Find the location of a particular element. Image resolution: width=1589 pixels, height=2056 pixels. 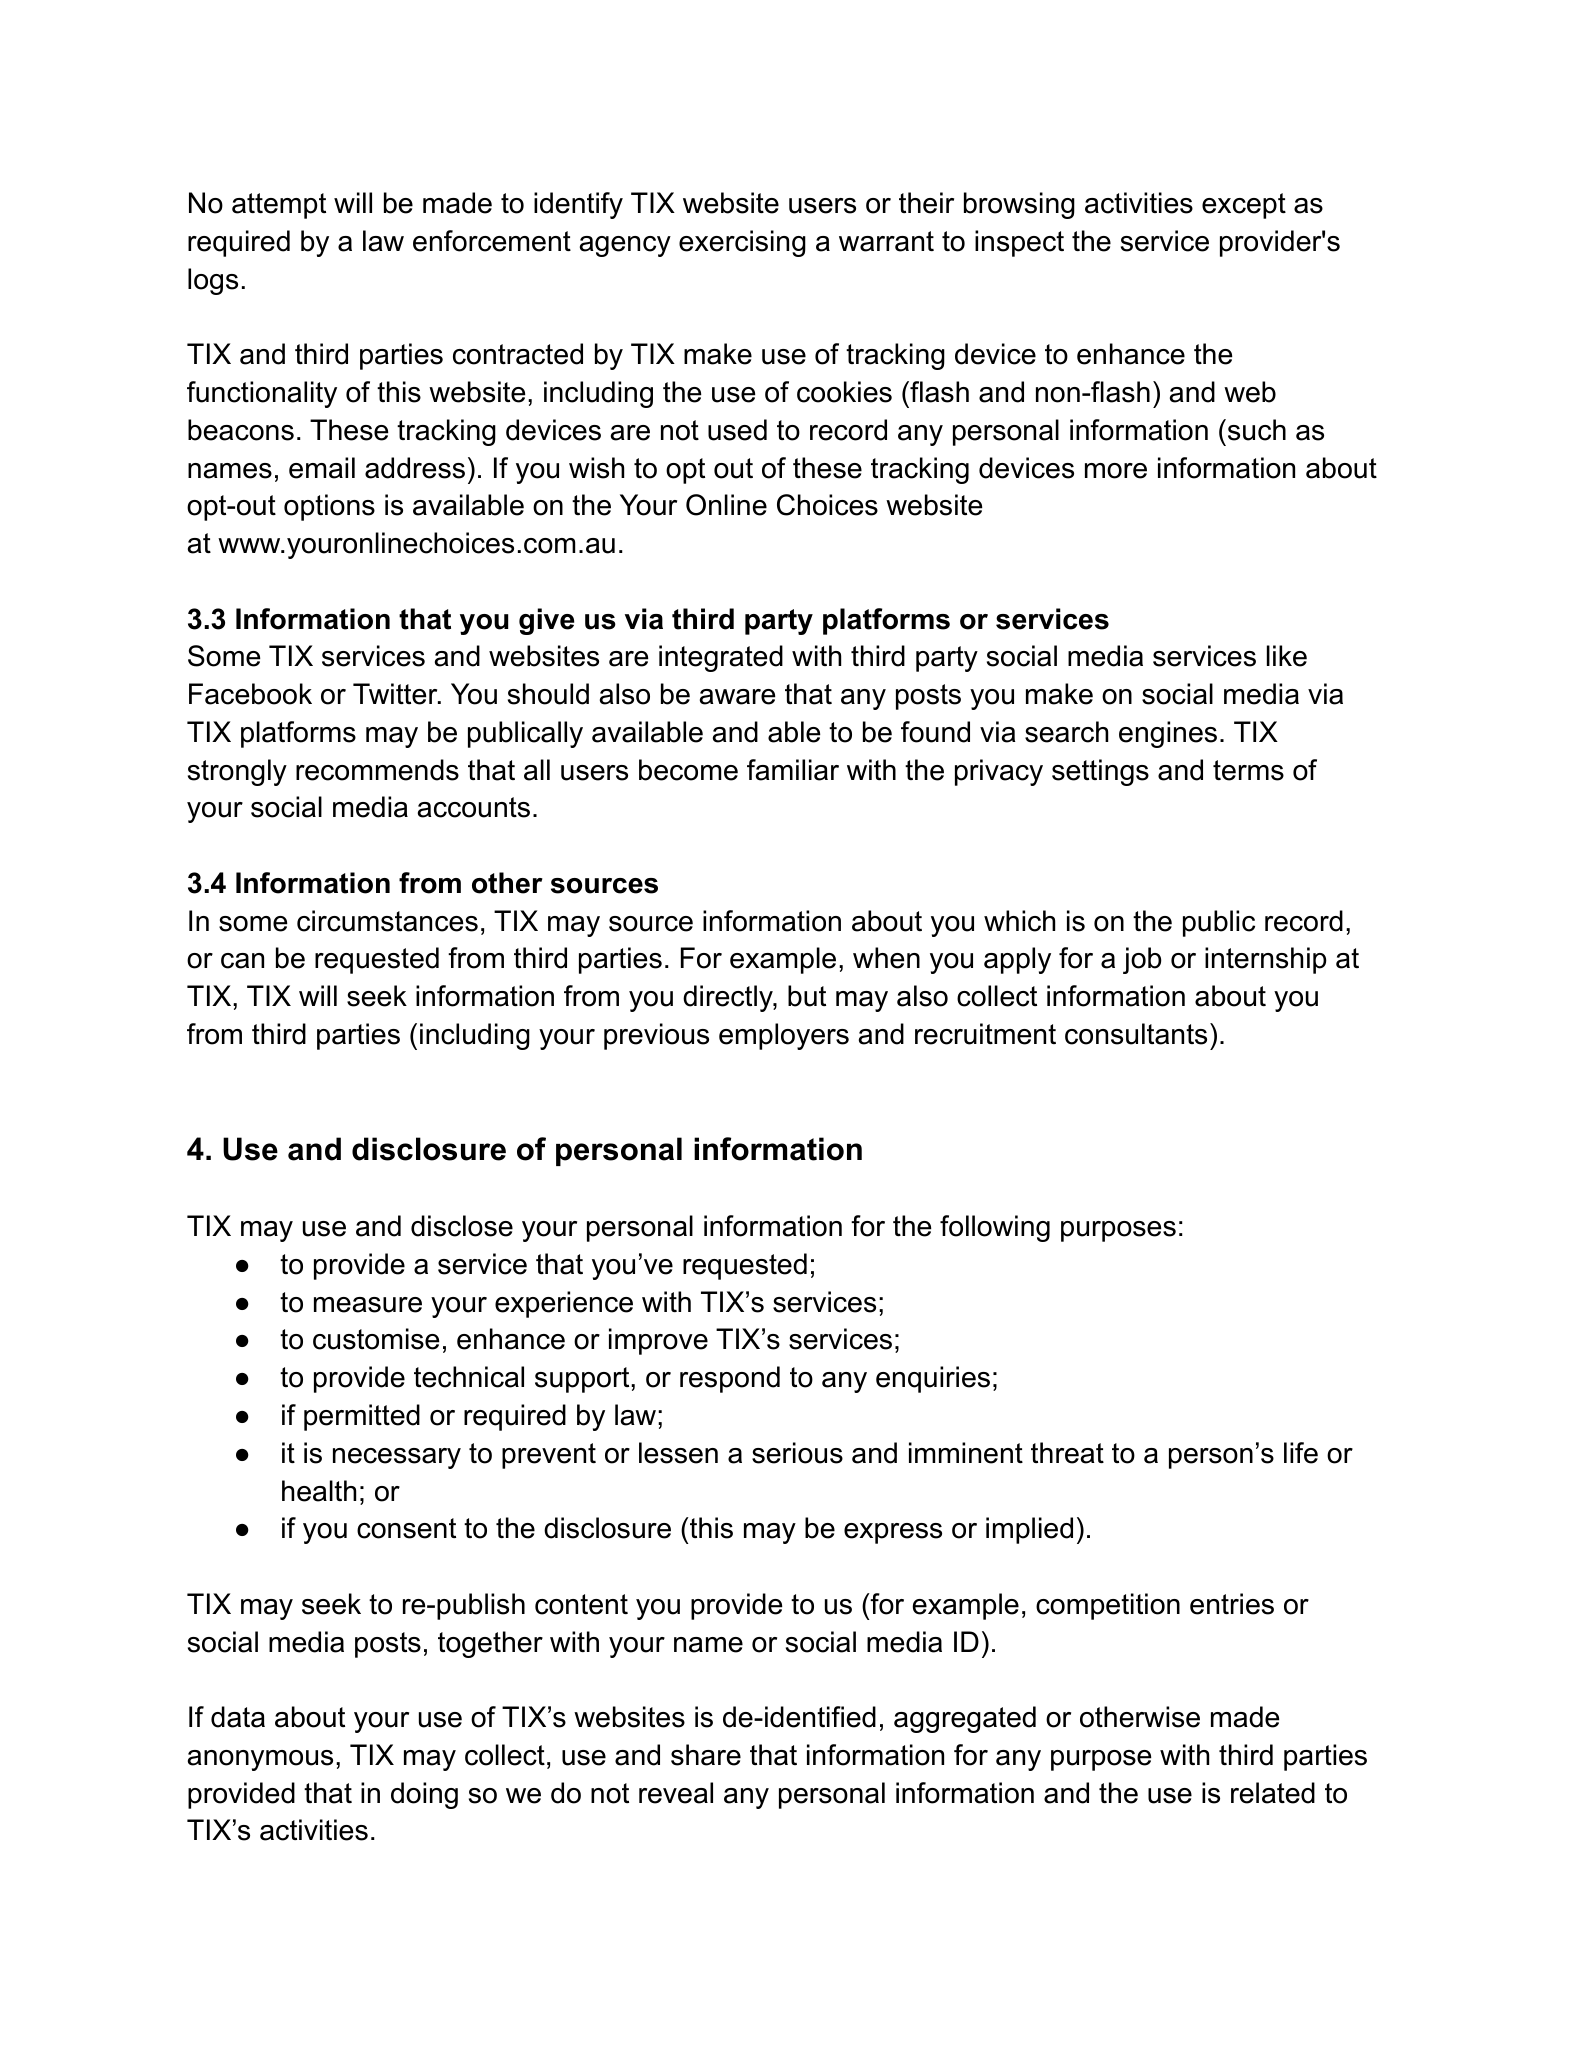

anonymous is located at coordinates (260, 1760).
